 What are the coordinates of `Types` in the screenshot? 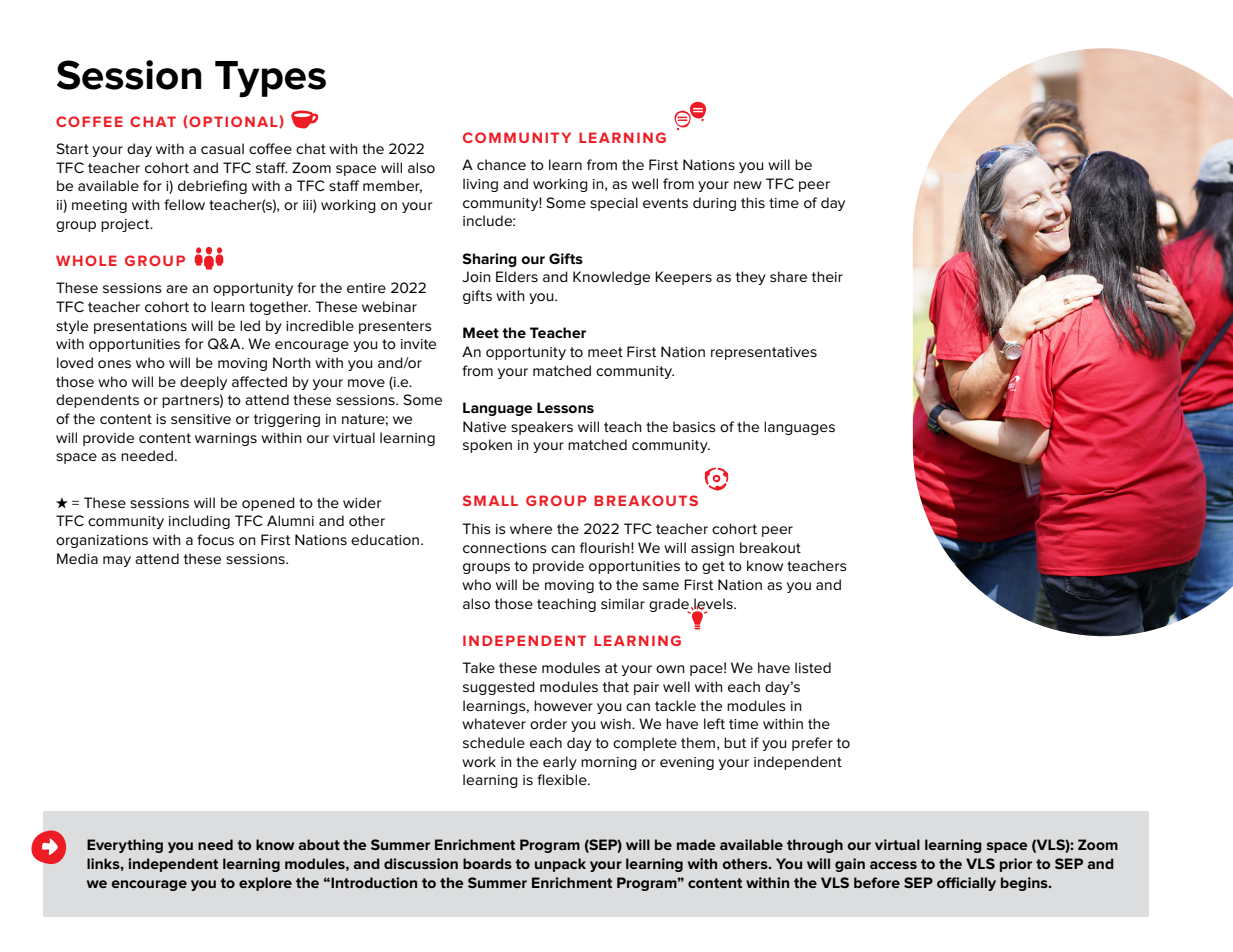 It's located at (270, 79).
